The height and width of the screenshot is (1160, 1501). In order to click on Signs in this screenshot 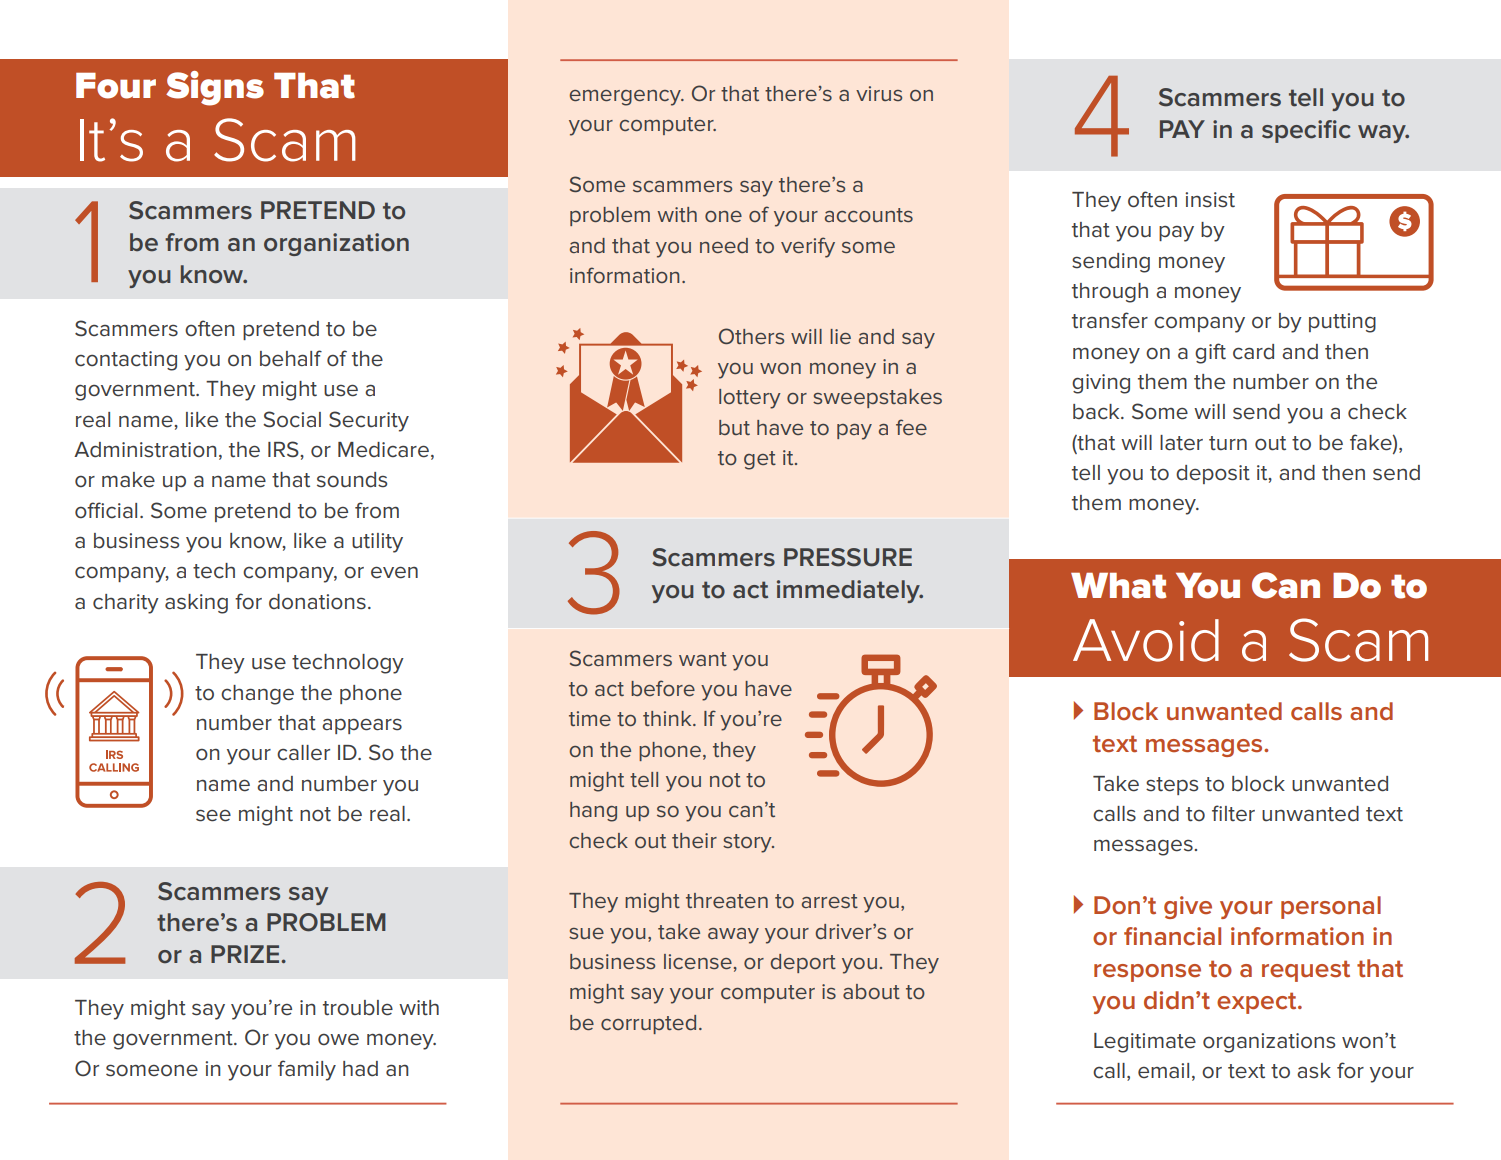, I will do `click(215, 88)`.
